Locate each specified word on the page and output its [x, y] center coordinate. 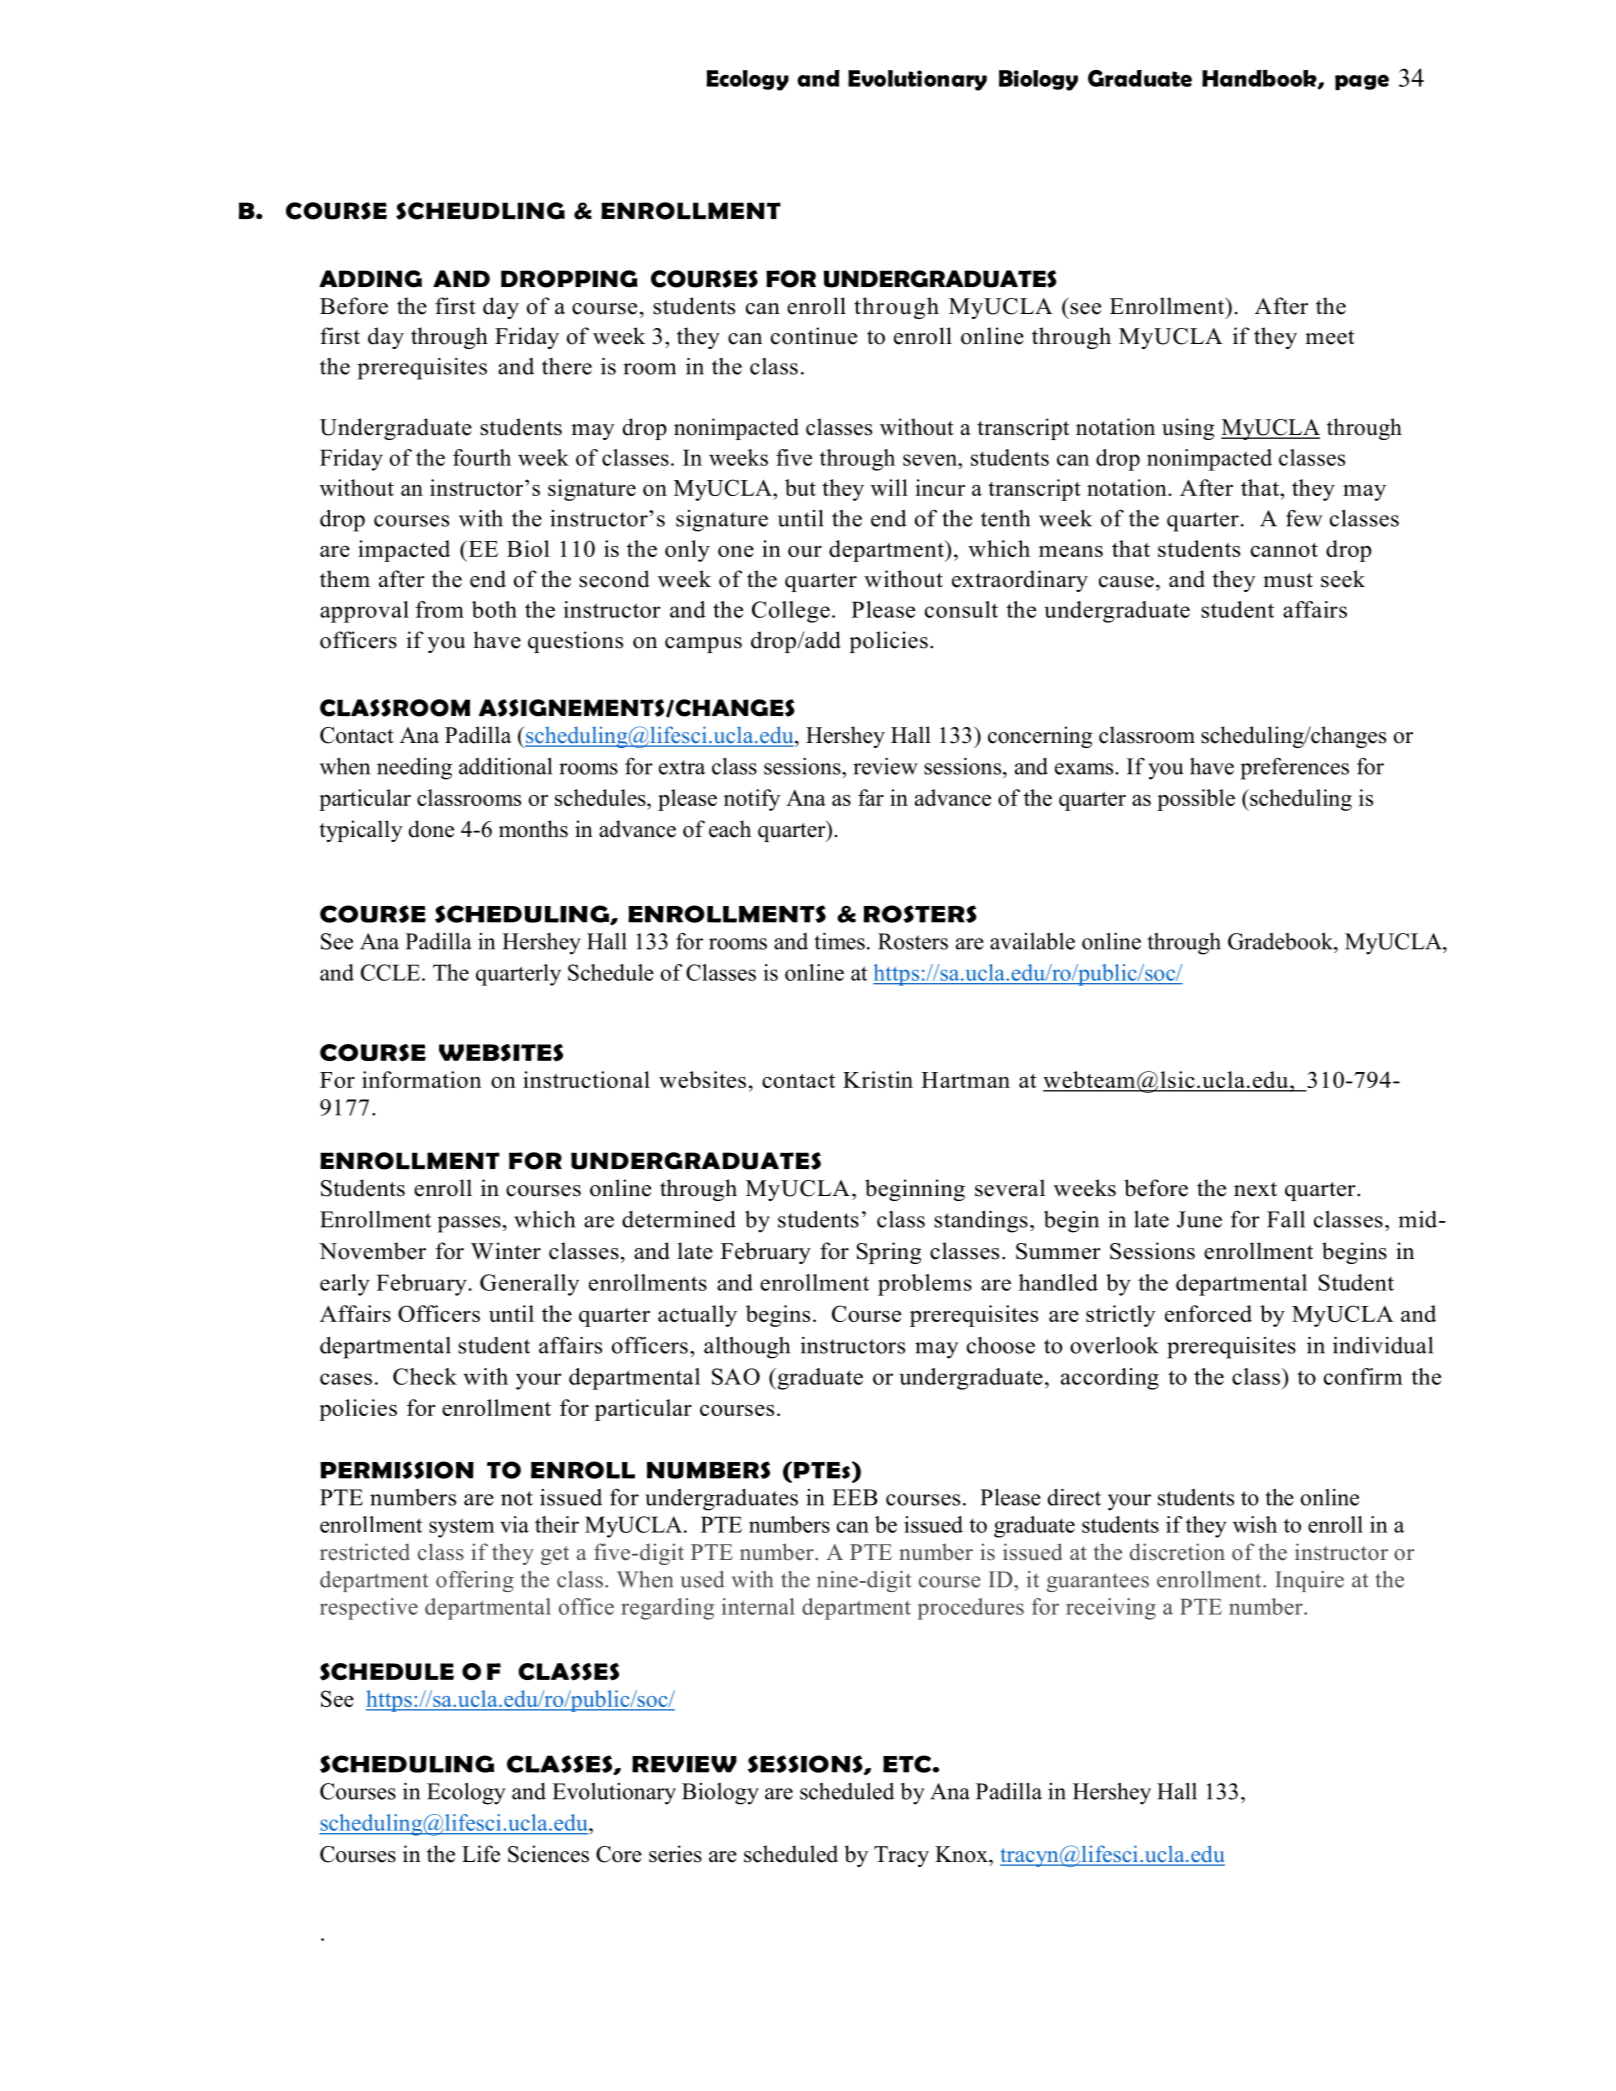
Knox [962, 1854]
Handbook [1260, 79]
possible [1196, 800]
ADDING [370, 279]
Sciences [548, 1854]
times [839, 941]
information [421, 1079]
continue [814, 336]
